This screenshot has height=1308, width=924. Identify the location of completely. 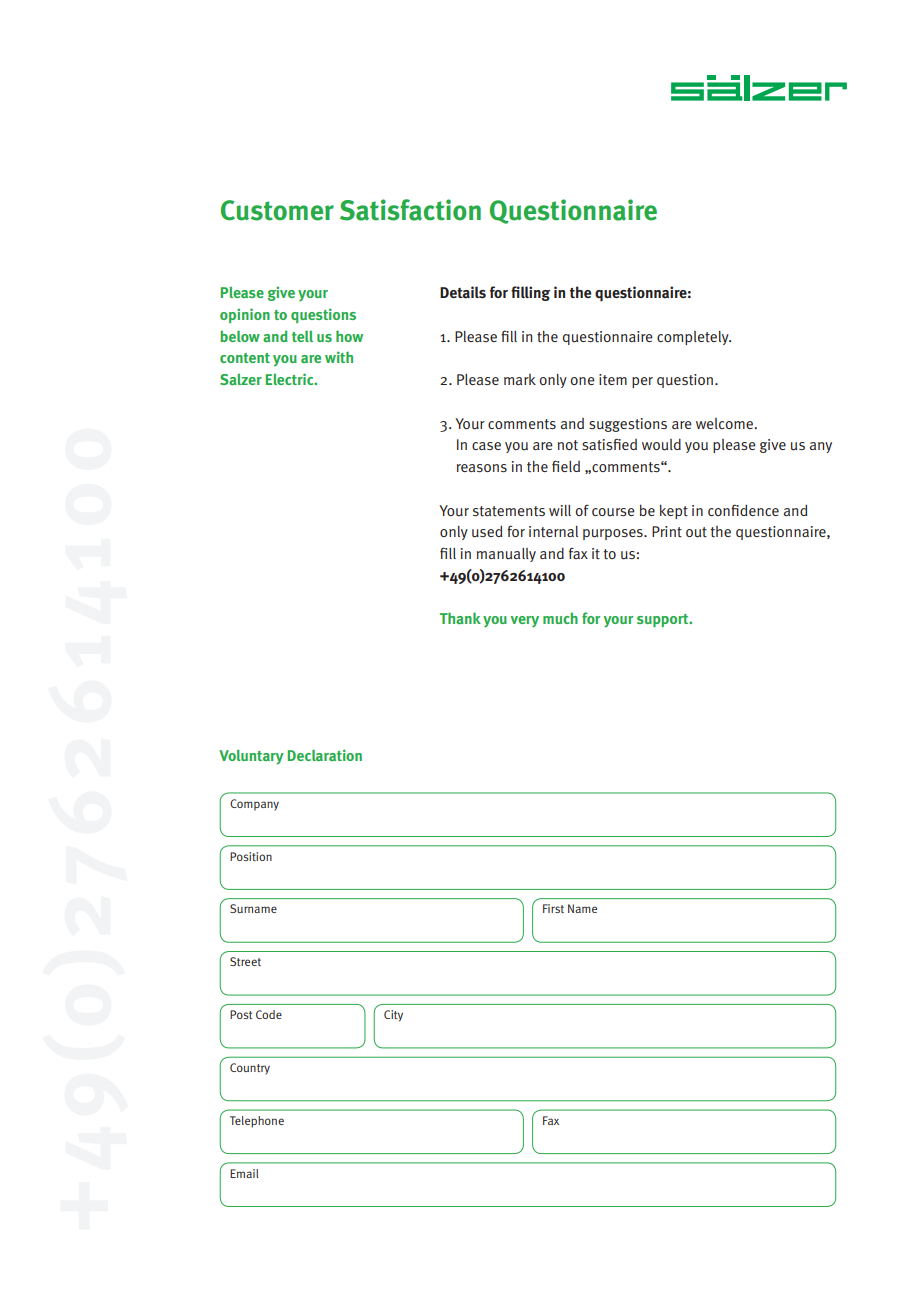
(694, 338).
